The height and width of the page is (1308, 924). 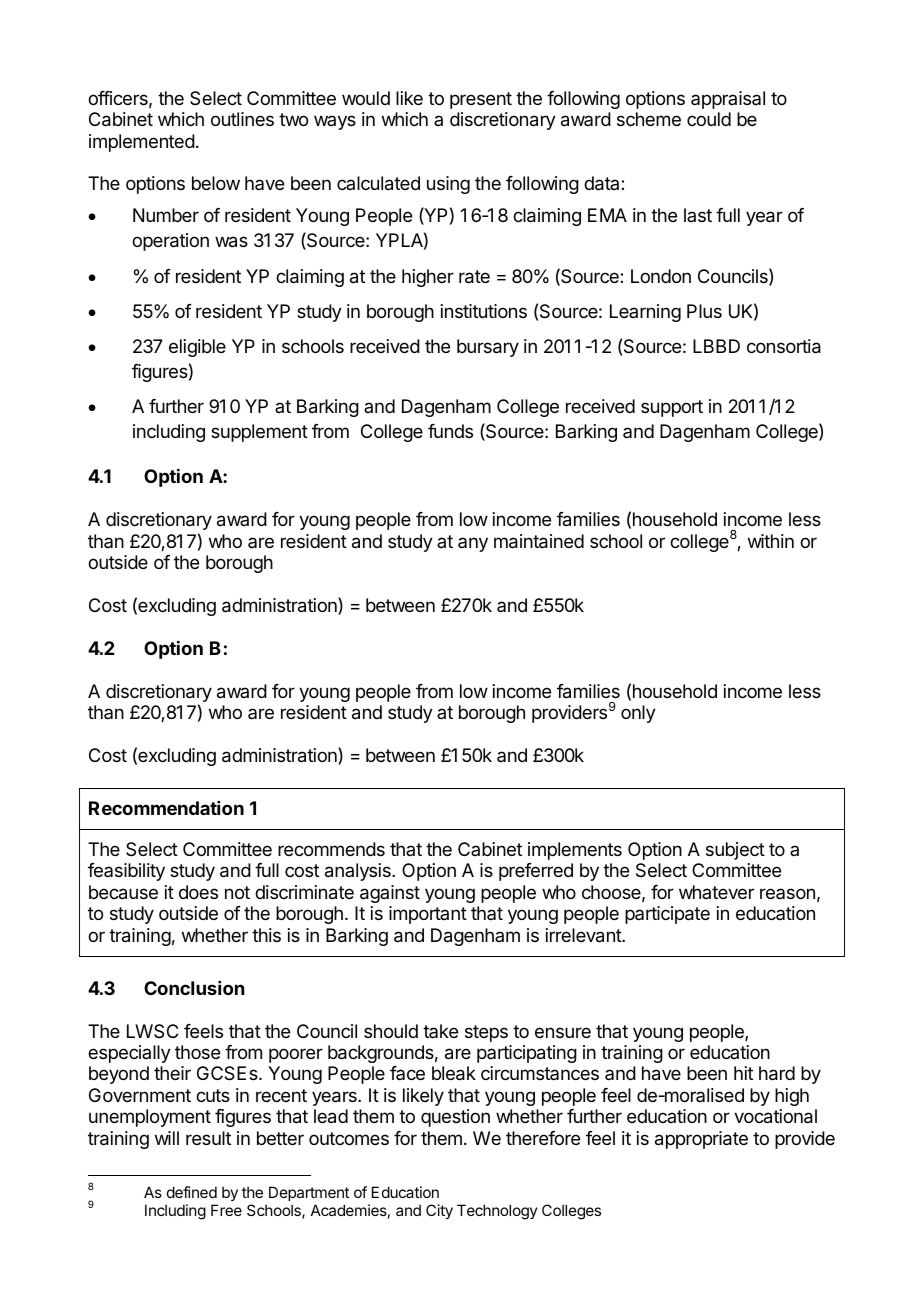 I want to click on participate, so click(x=667, y=915).
